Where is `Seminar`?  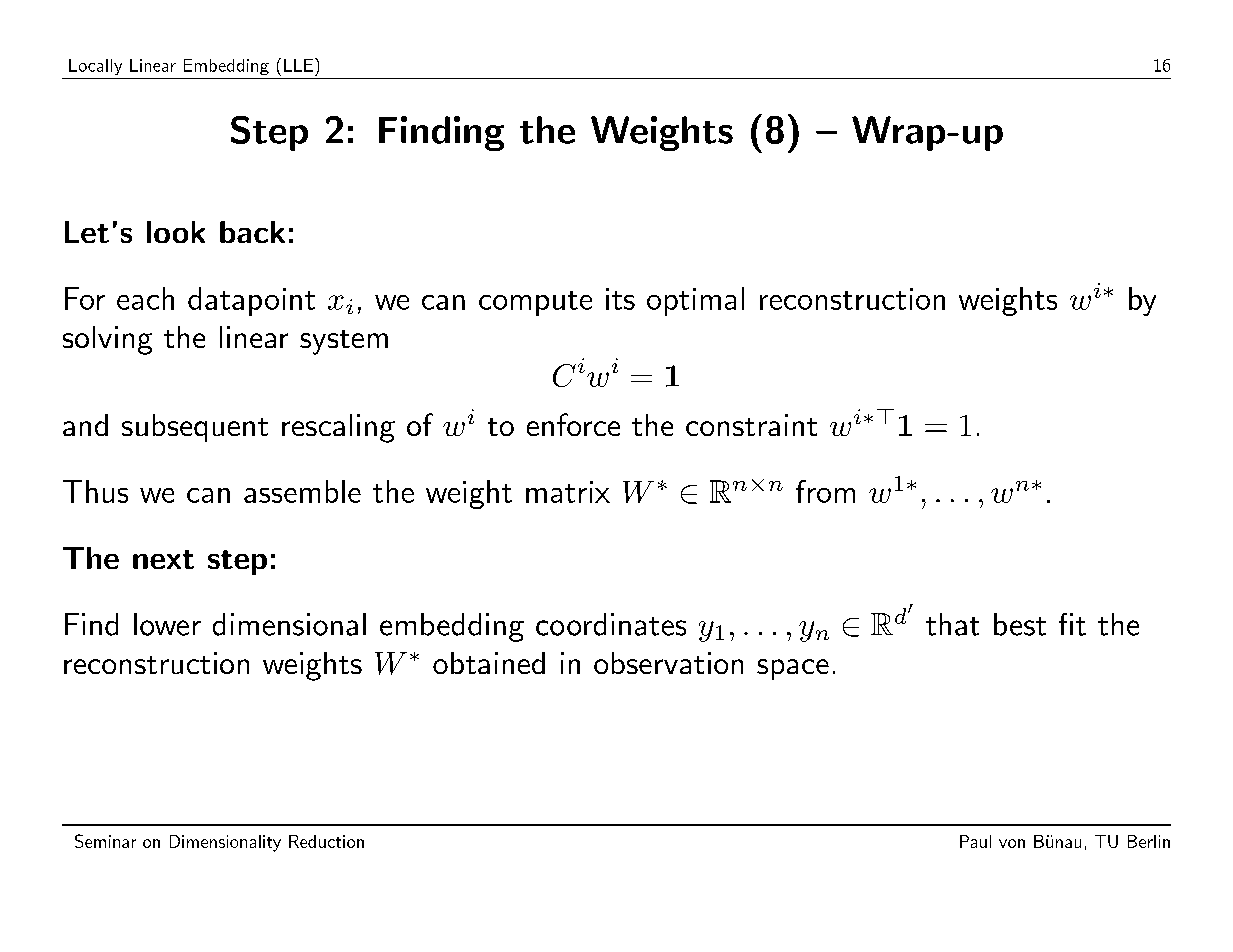 Seminar is located at coordinates (105, 841).
